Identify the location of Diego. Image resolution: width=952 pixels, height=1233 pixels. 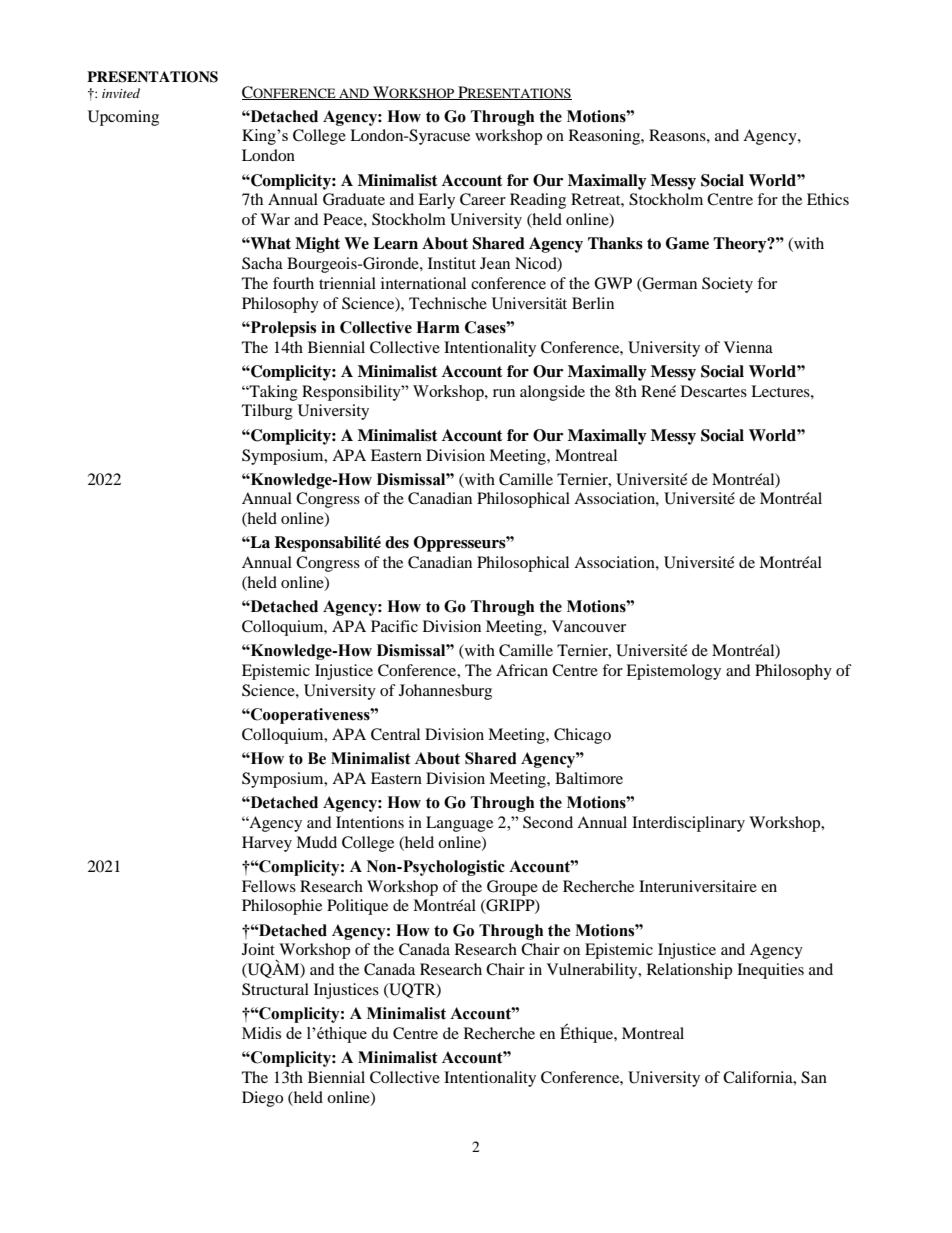
(262, 1099).
